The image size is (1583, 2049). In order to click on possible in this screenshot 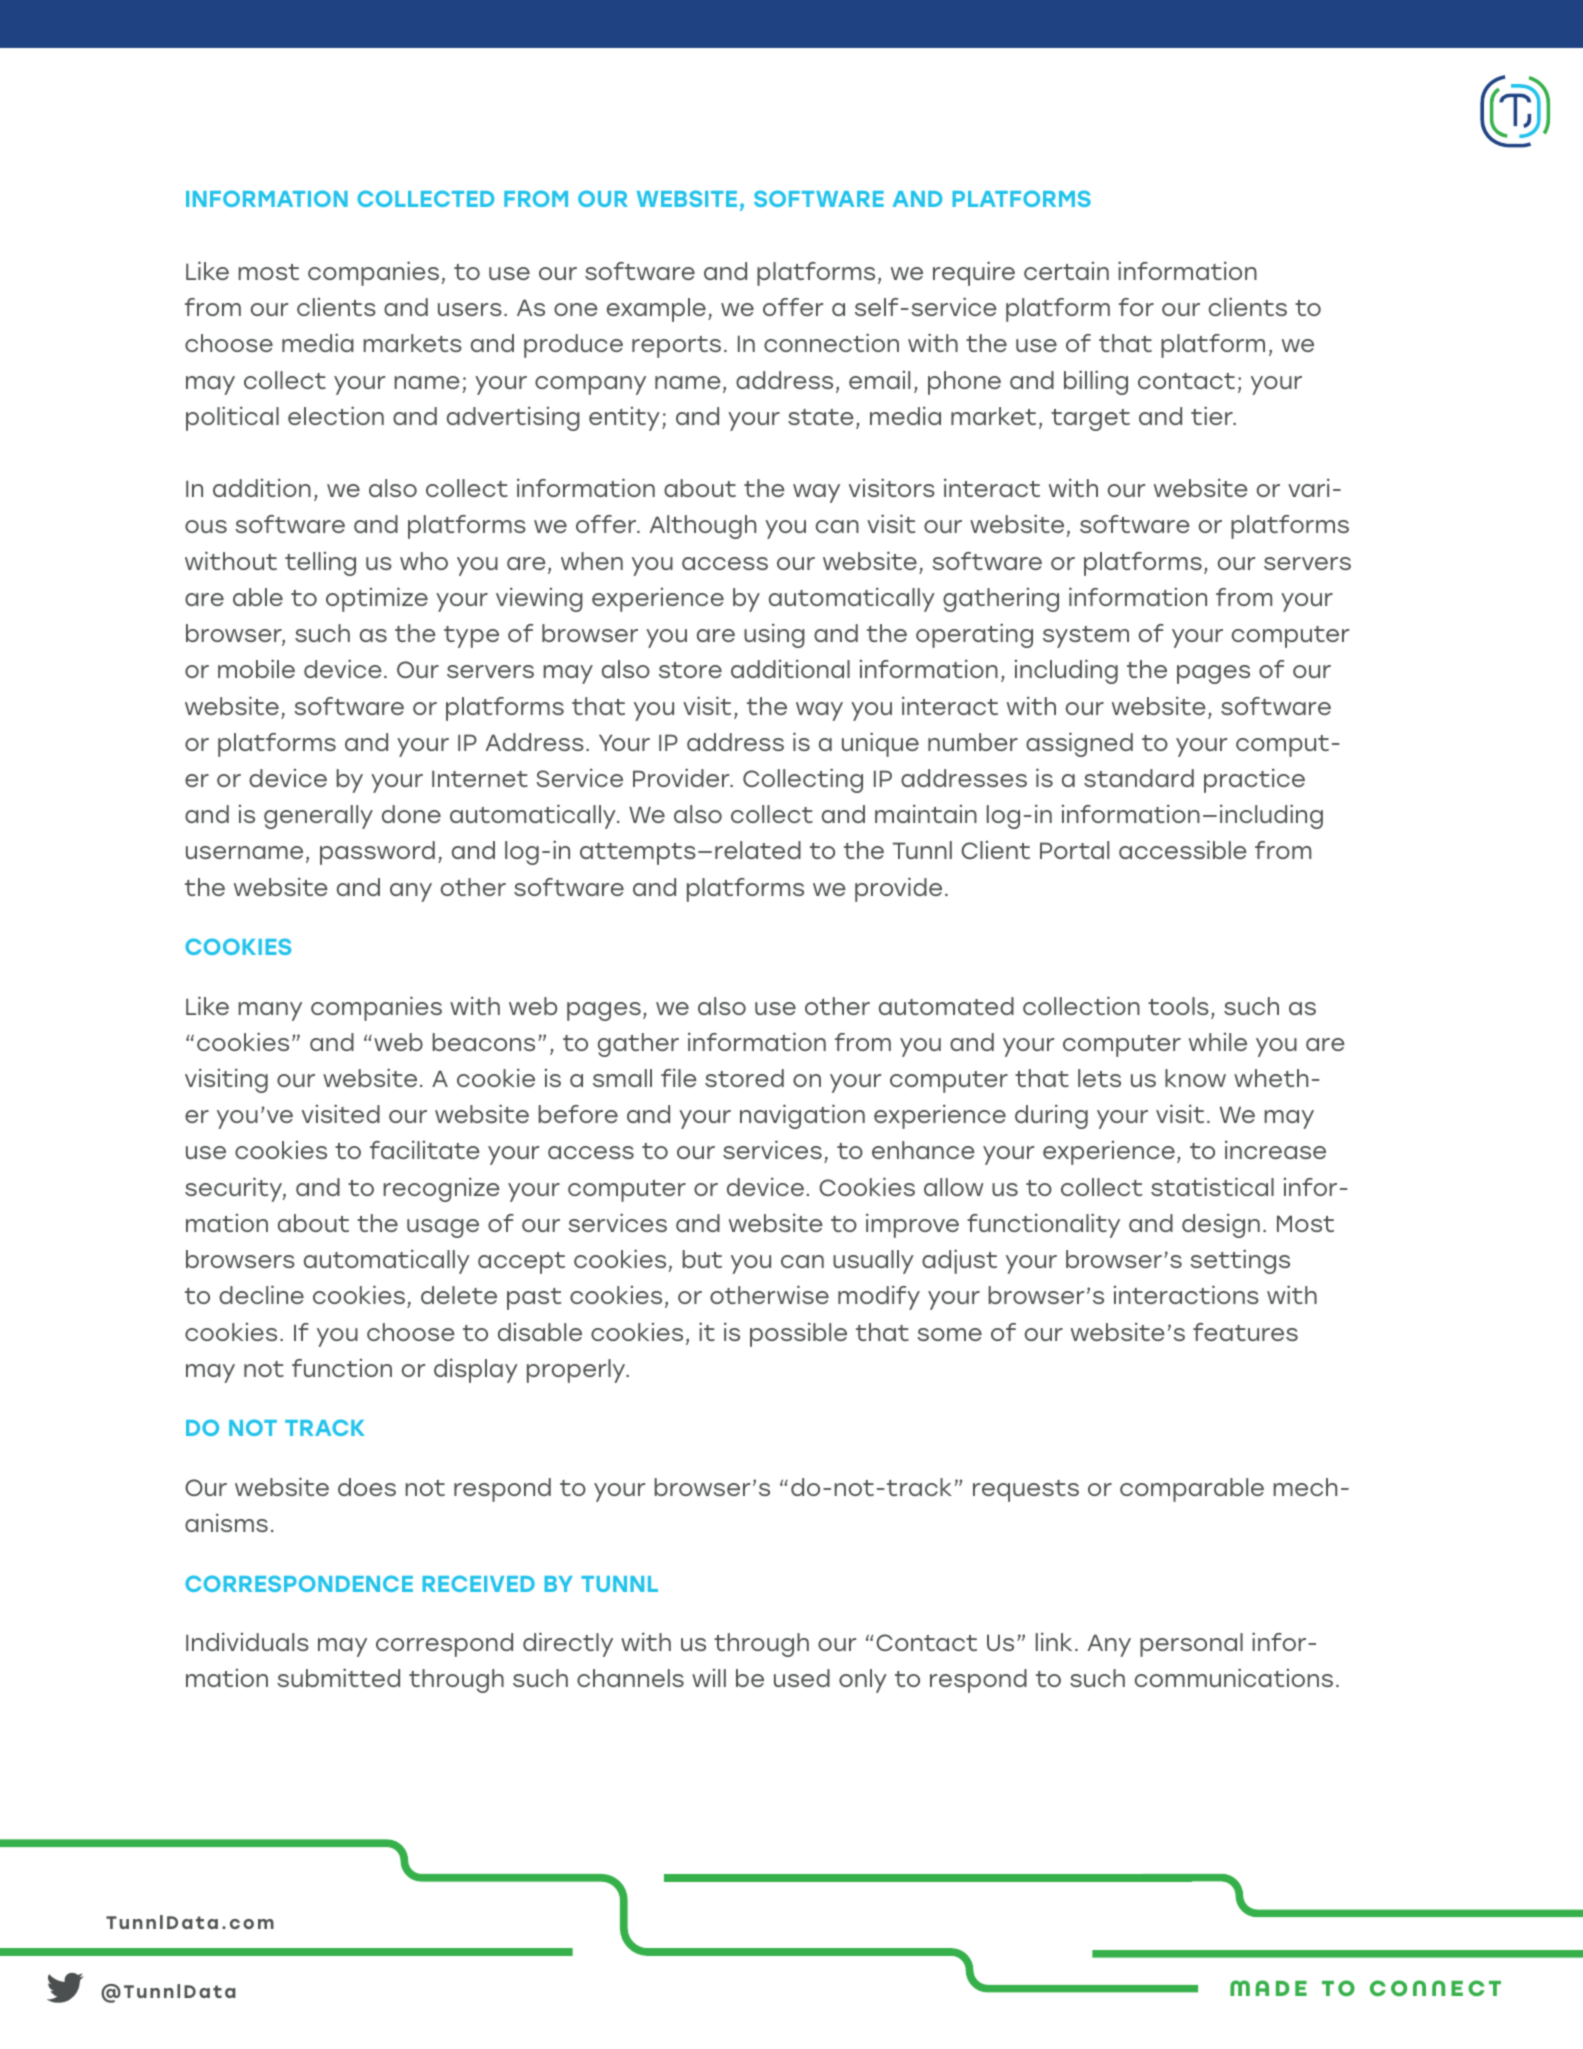, I will do `click(798, 1334)`.
